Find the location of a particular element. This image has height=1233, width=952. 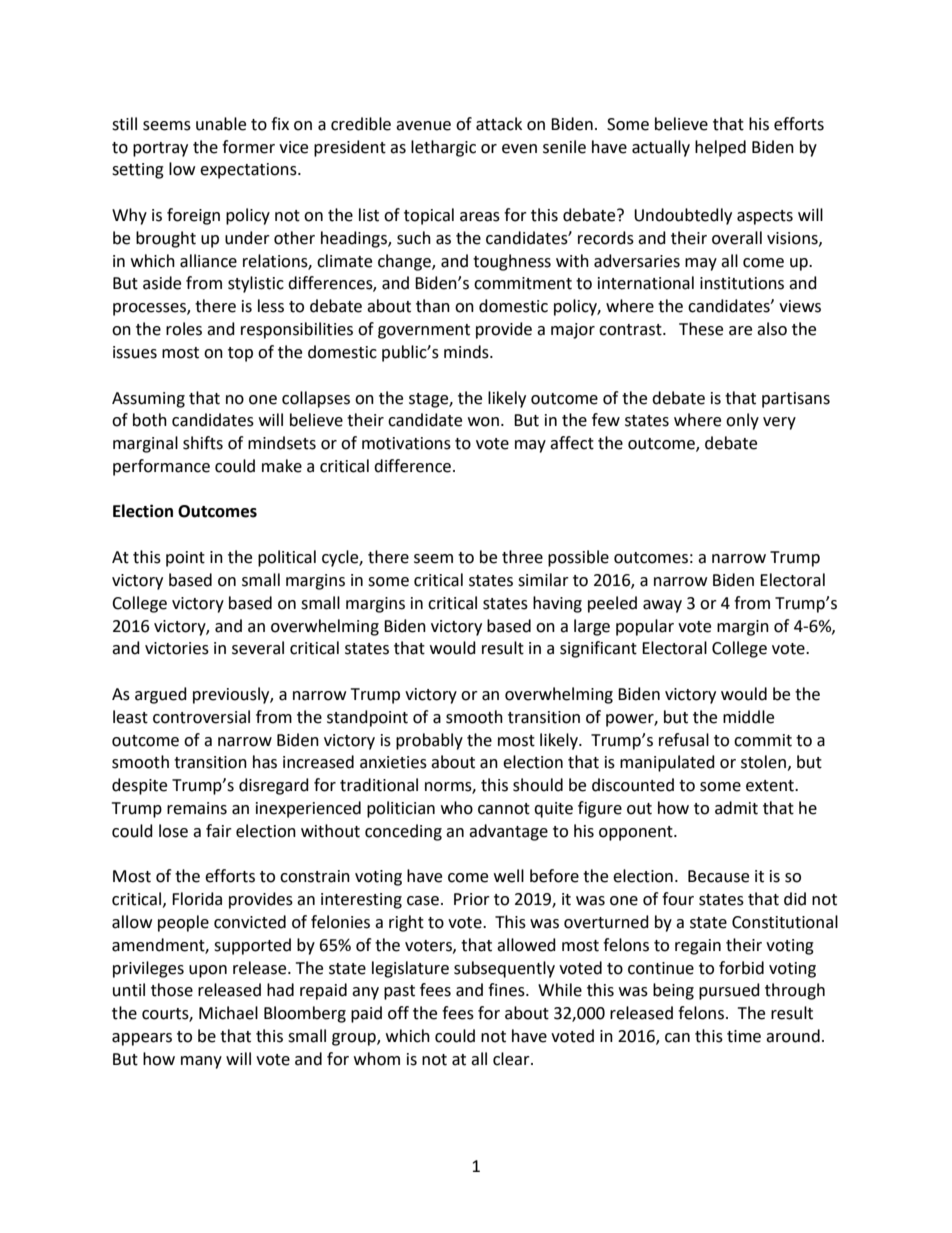

time is located at coordinates (744, 1036).
